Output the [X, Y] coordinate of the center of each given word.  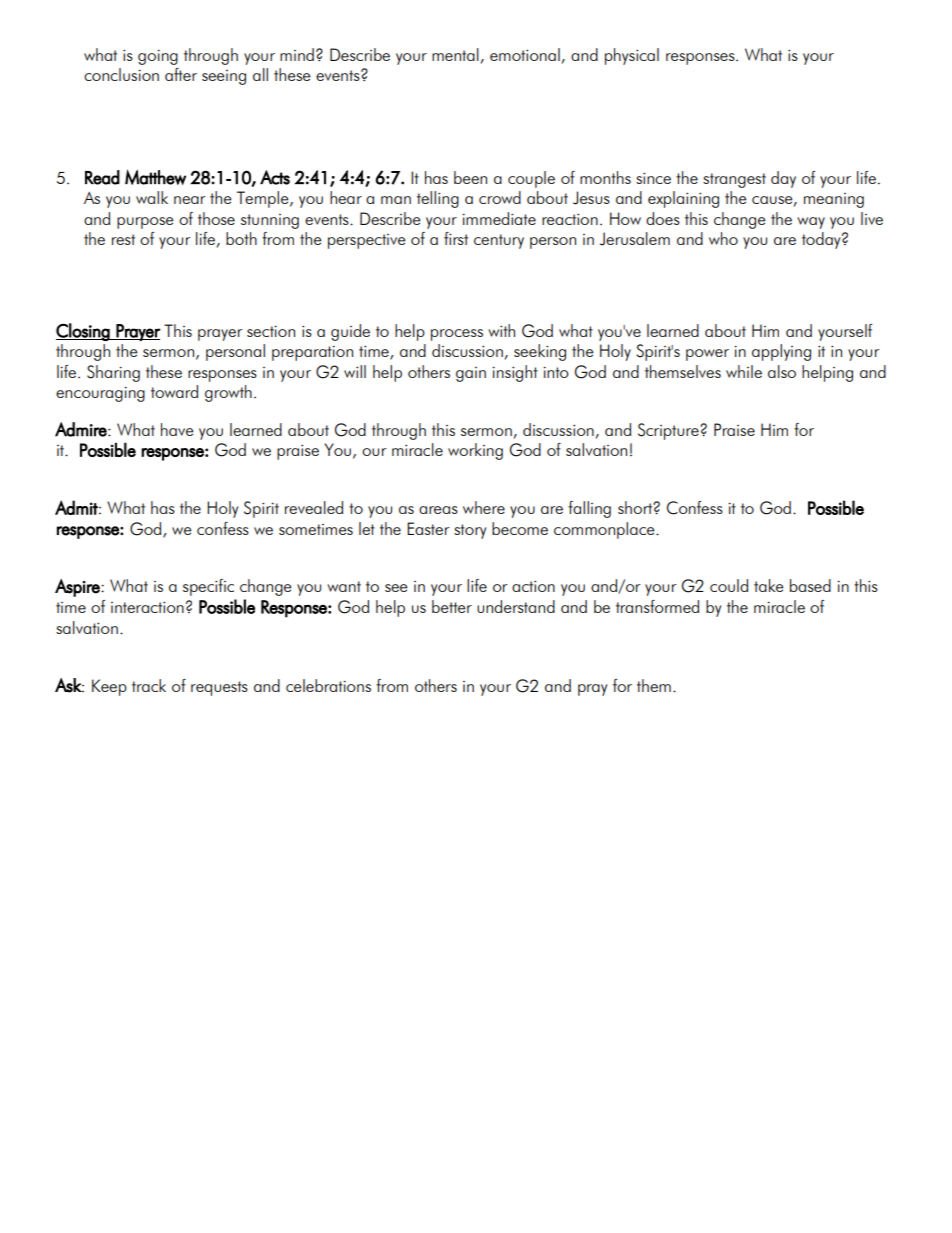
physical [632, 56]
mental [455, 54]
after [181, 74]
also [782, 371]
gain [471, 374]
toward [174, 391]
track [149, 685]
